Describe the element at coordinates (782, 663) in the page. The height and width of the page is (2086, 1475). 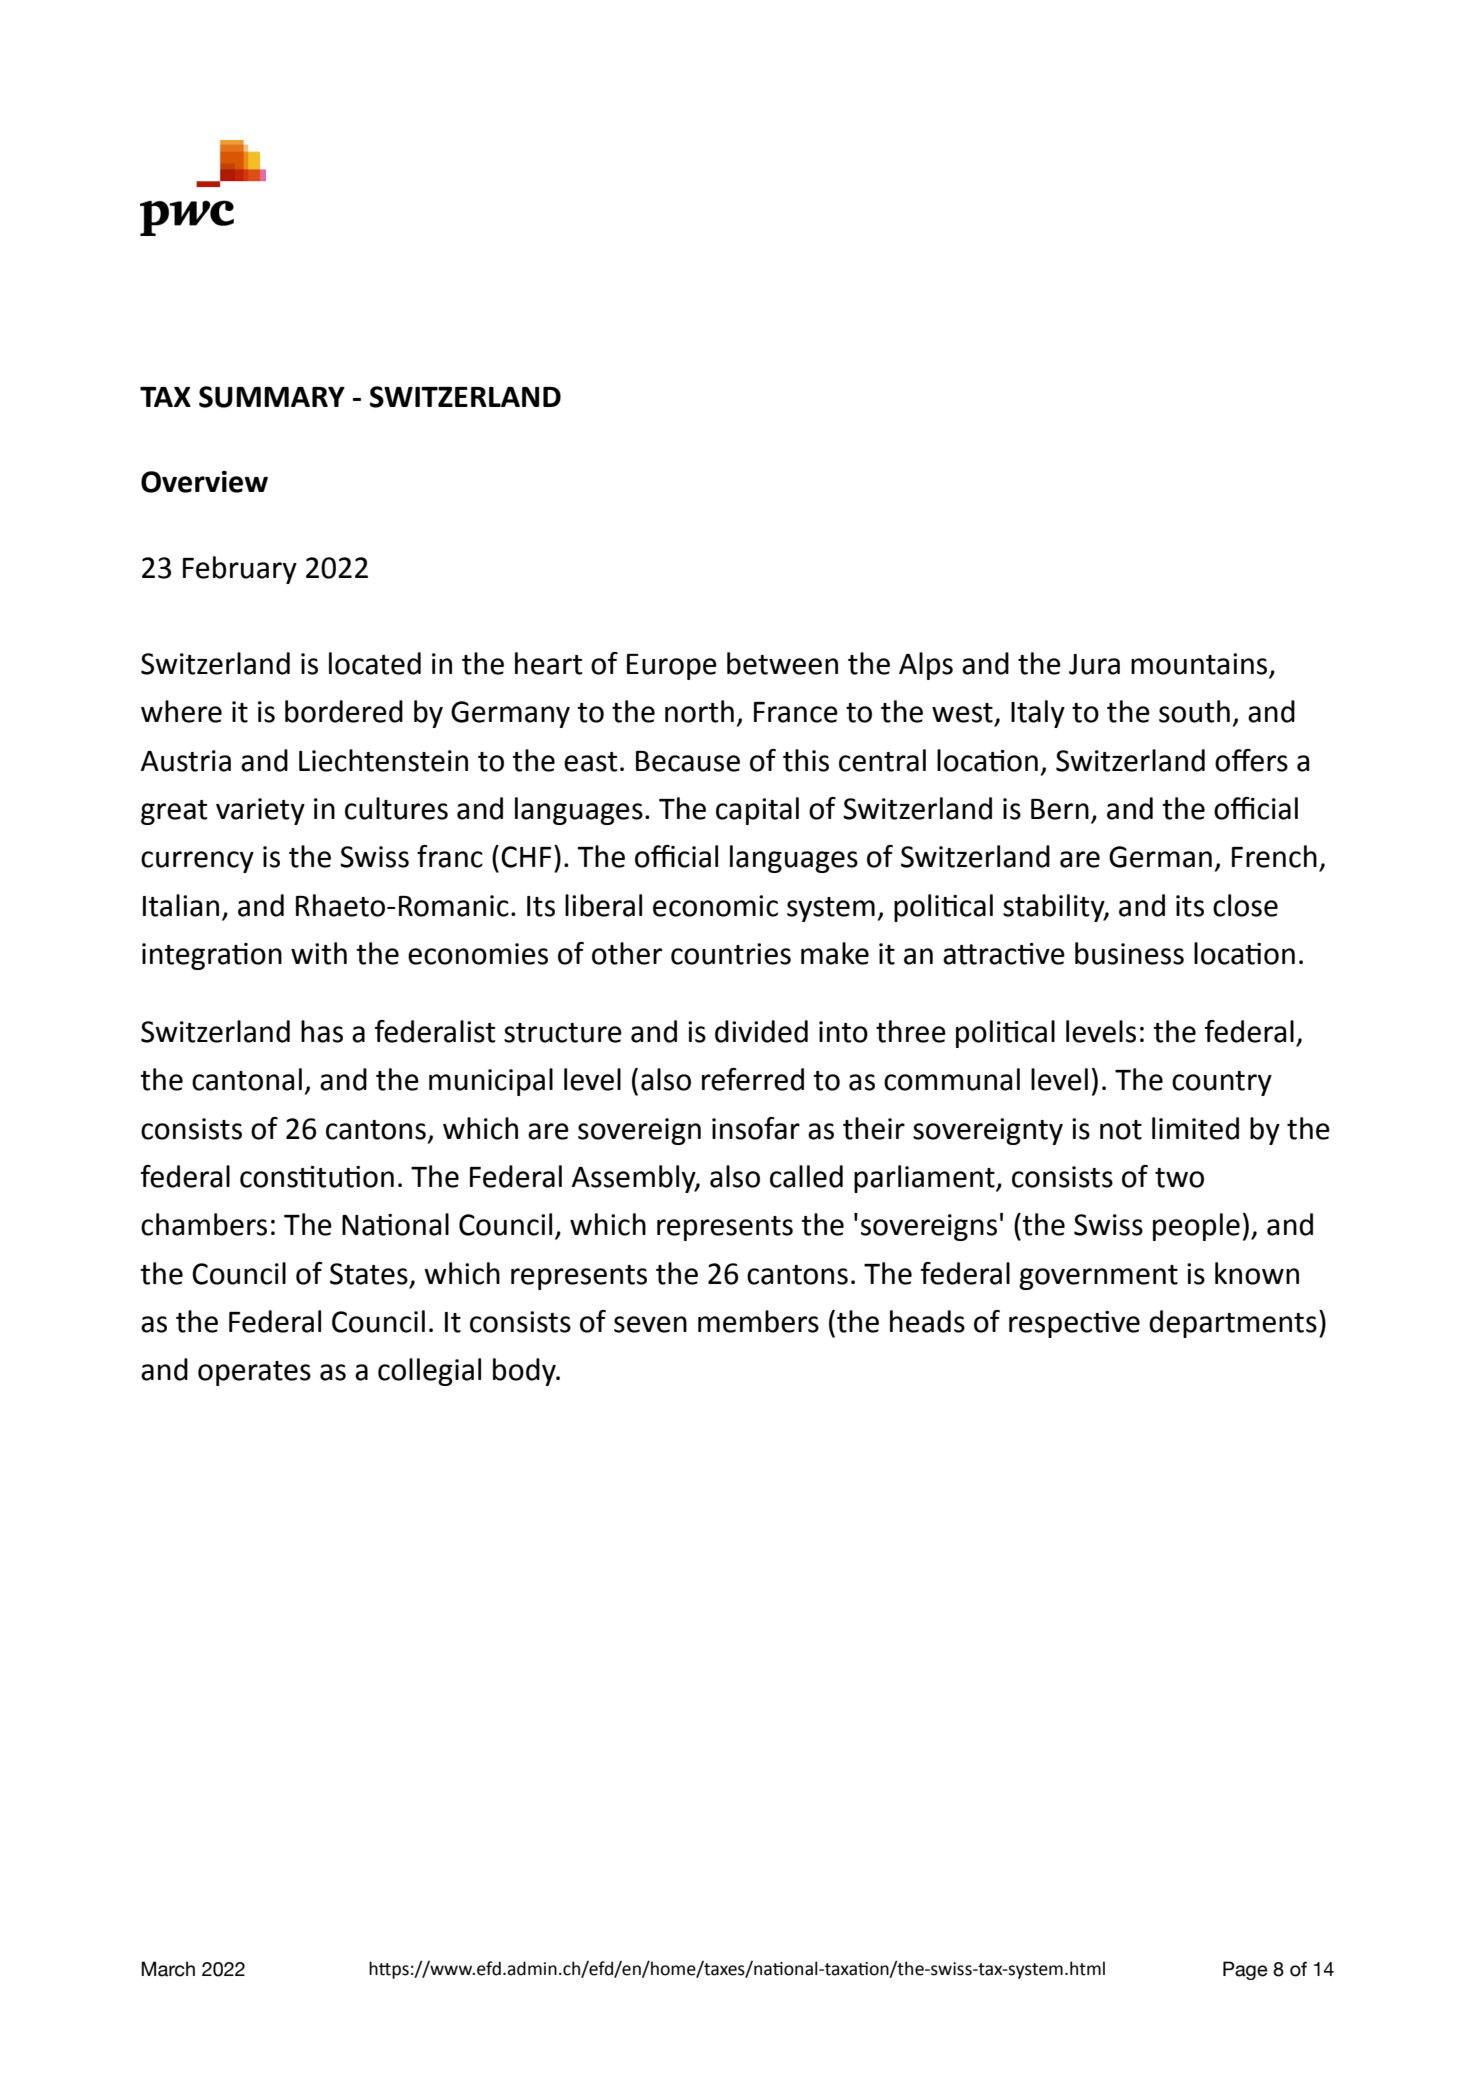
I see `between` at that location.
